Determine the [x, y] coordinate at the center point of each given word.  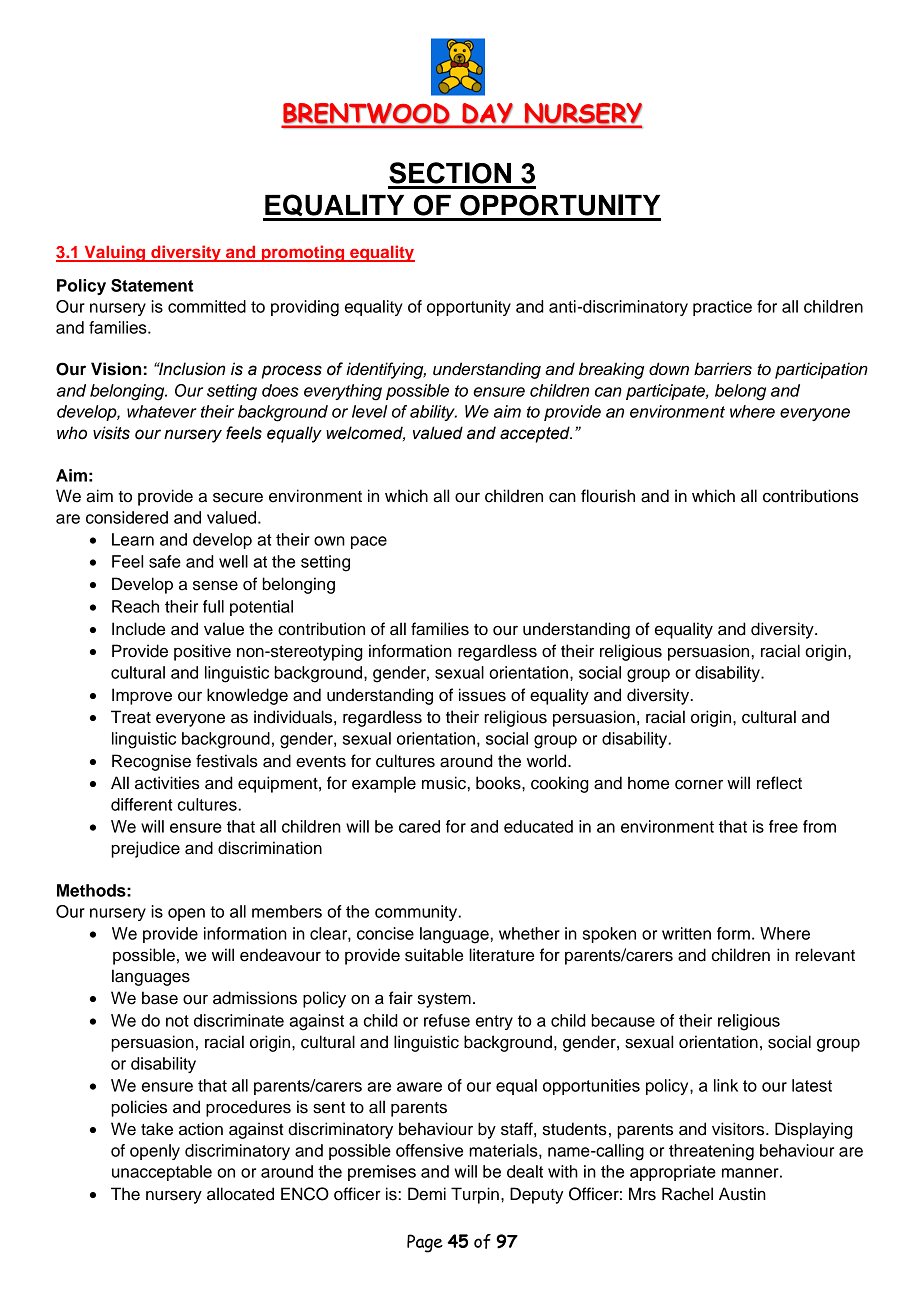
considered [127, 517]
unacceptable [162, 1173]
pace [369, 542]
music [444, 783]
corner [699, 785]
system [444, 1000]
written [686, 933]
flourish [608, 496]
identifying [386, 370]
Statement [152, 285]
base [160, 998]
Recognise [151, 762]
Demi [427, 1194]
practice [722, 308]
